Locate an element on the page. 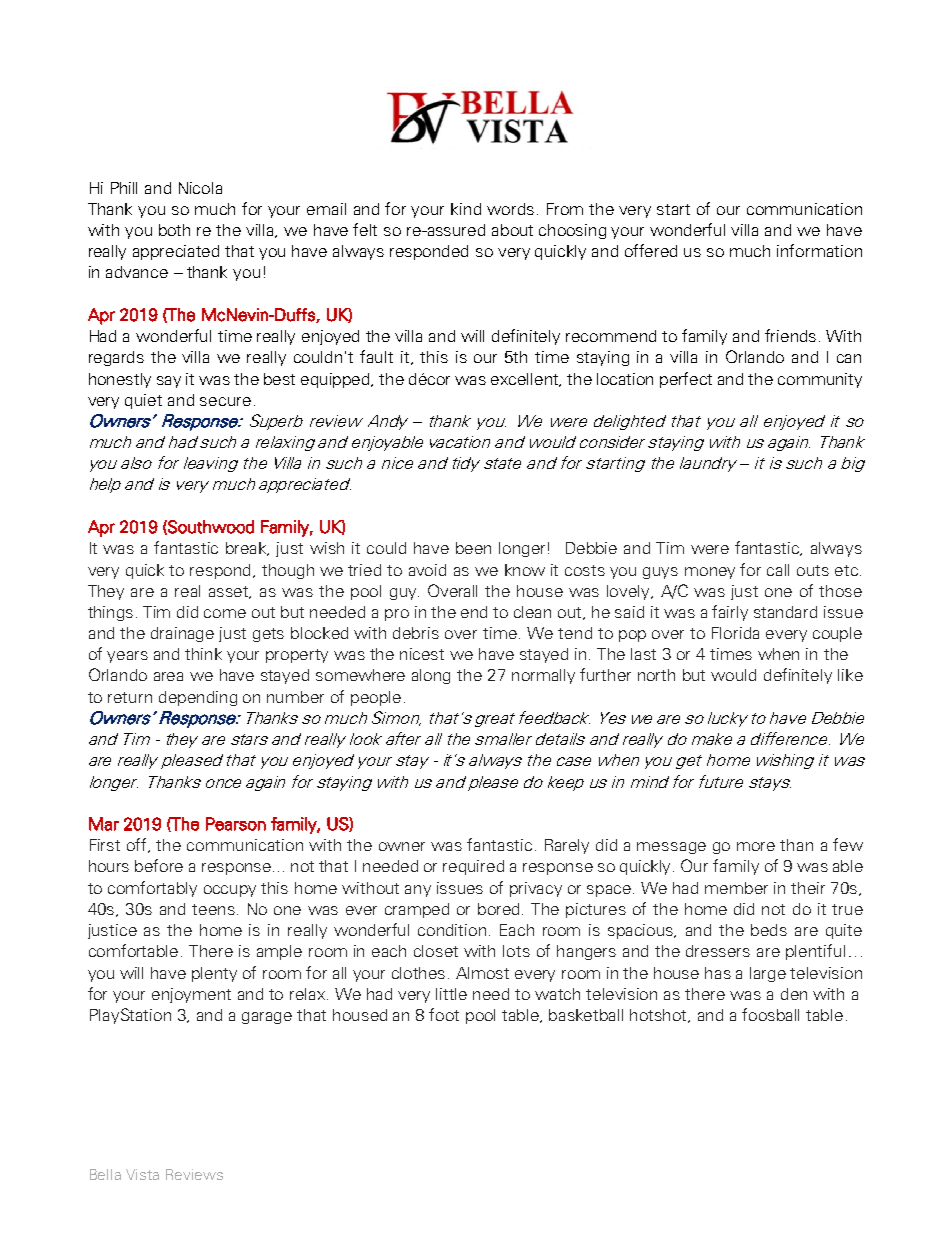 This image has width=952, height=1233. kind is located at coordinates (466, 209).
